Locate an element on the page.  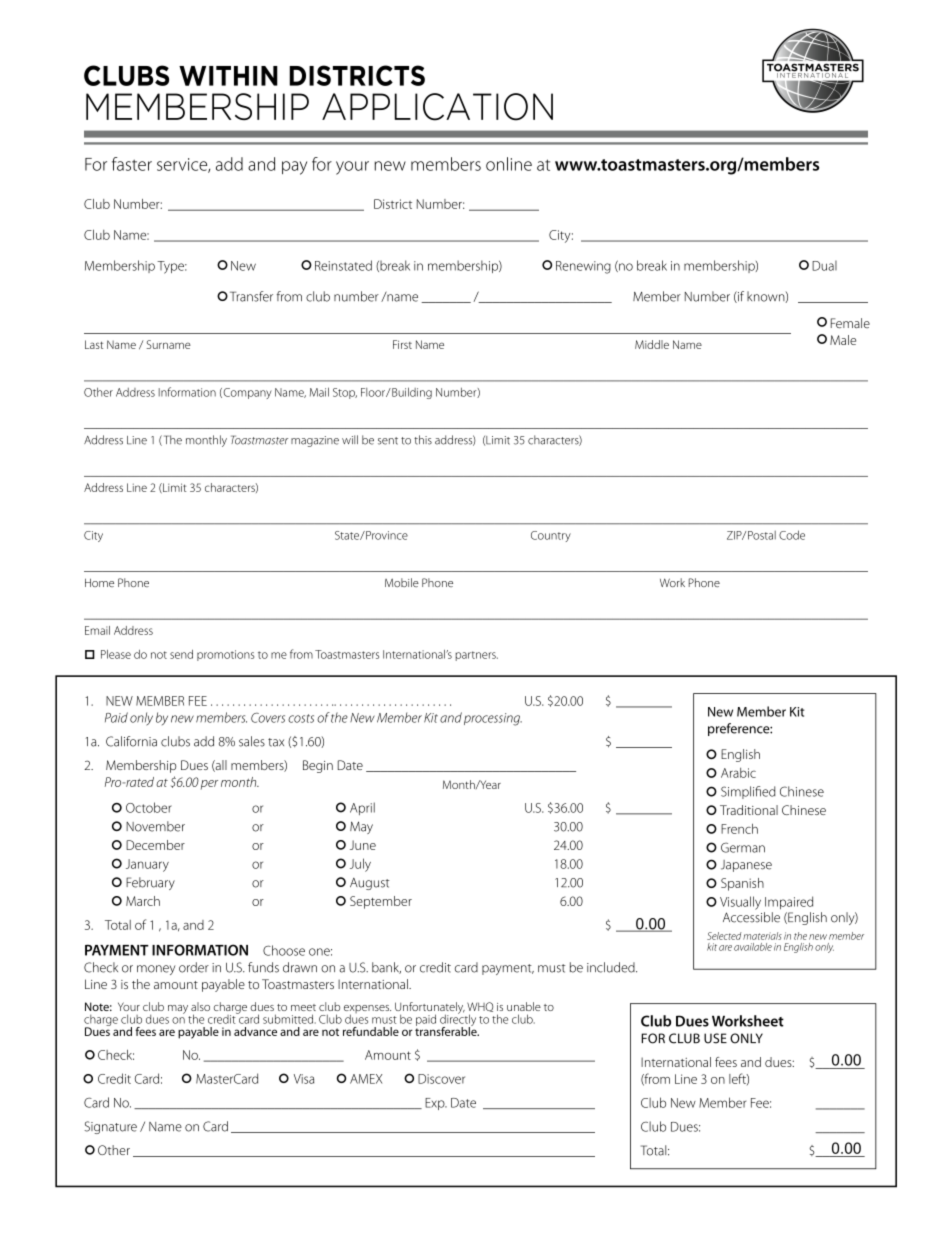
Last is located at coordinates (94, 344).
